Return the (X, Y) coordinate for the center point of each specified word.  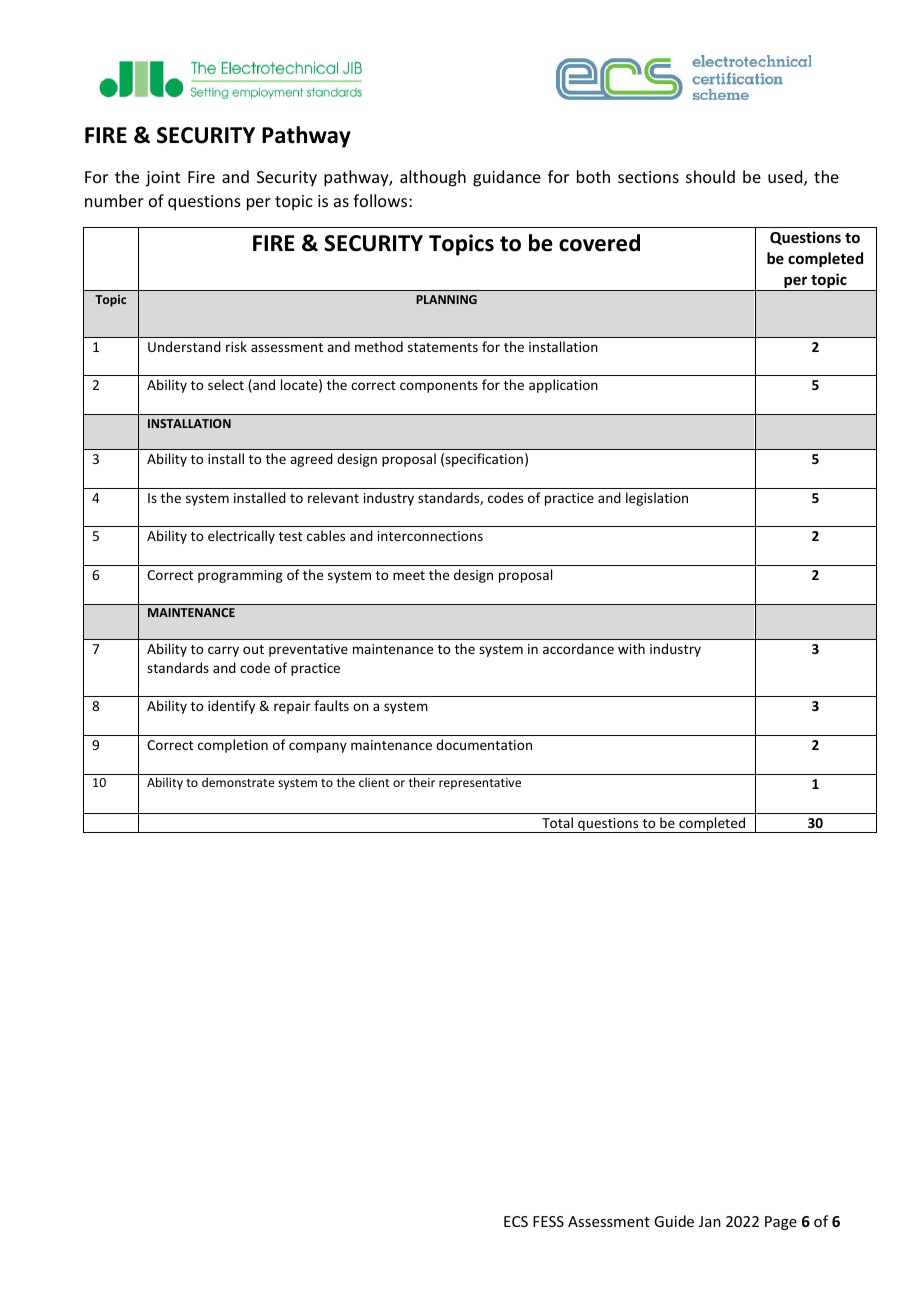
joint (163, 179)
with (631, 648)
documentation (484, 744)
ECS (516, 1221)
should (710, 176)
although (433, 178)
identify (231, 707)
